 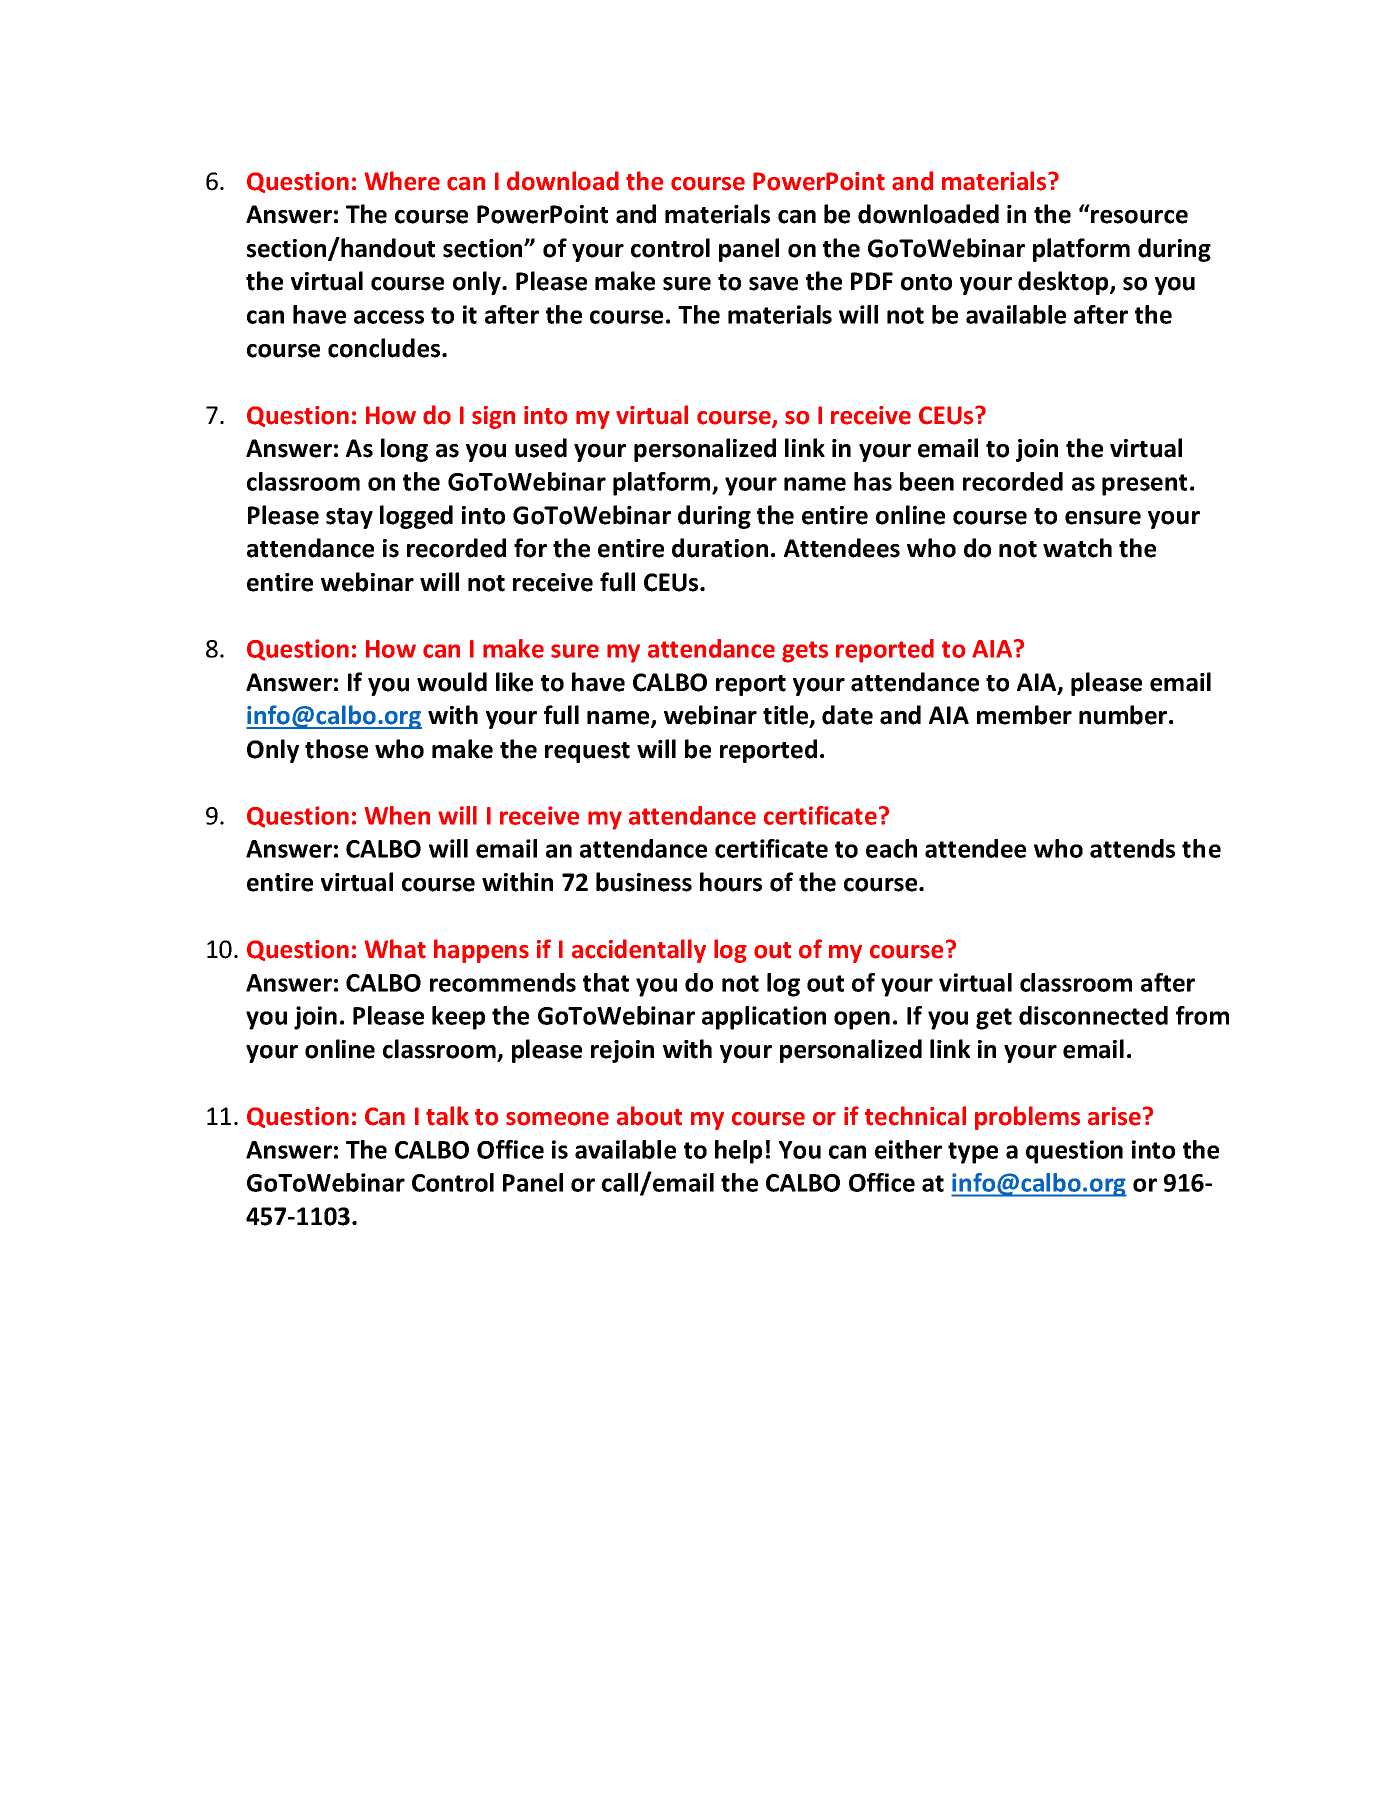 I want to click on watch, so click(x=1077, y=548).
